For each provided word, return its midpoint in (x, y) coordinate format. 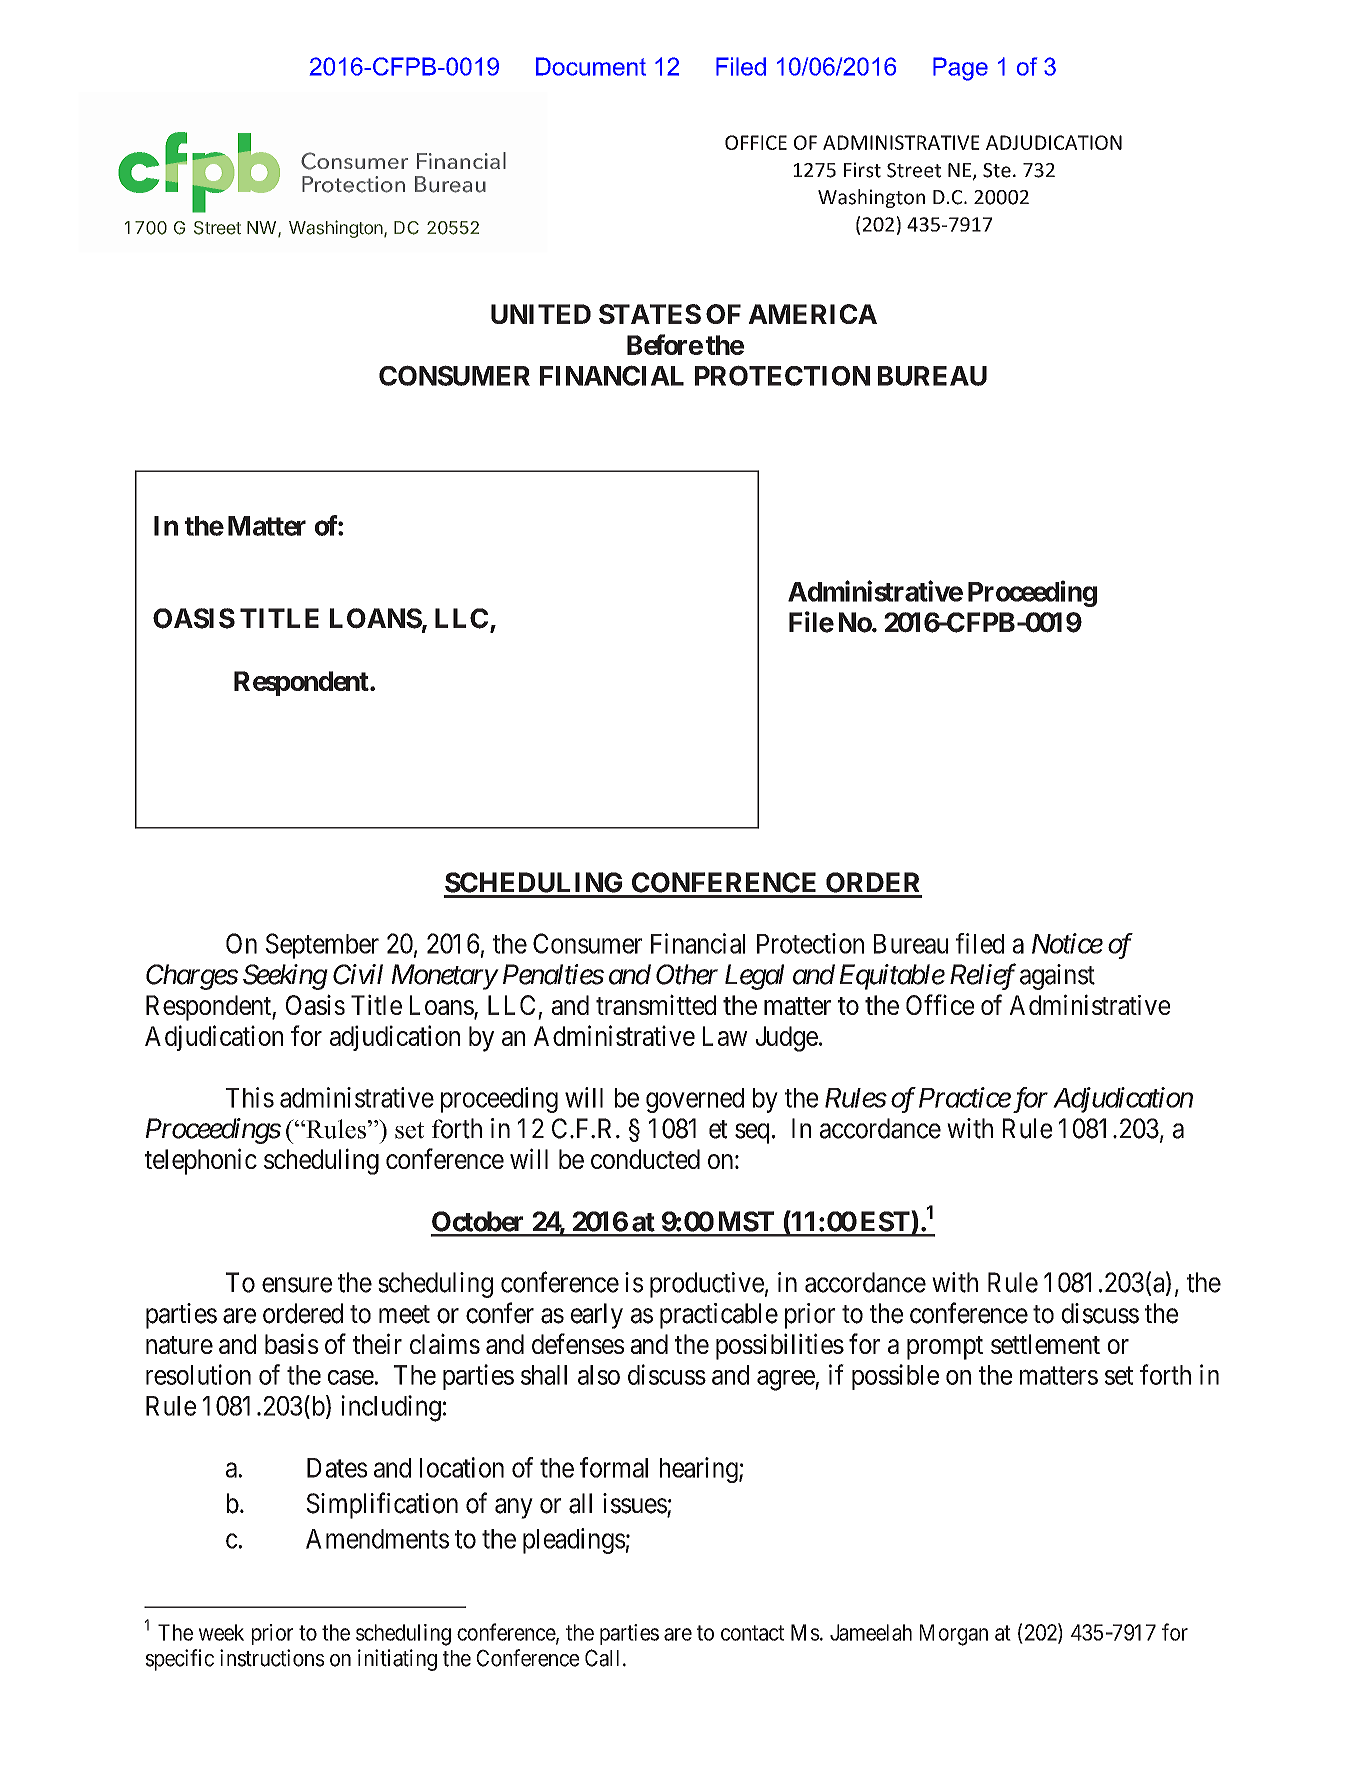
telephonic (201, 1161)
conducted (645, 1159)
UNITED (541, 314)
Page (960, 69)
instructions (272, 1658)
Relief (983, 976)
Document (591, 66)
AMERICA (812, 314)
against (1057, 977)
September (322, 946)
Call (602, 1658)
